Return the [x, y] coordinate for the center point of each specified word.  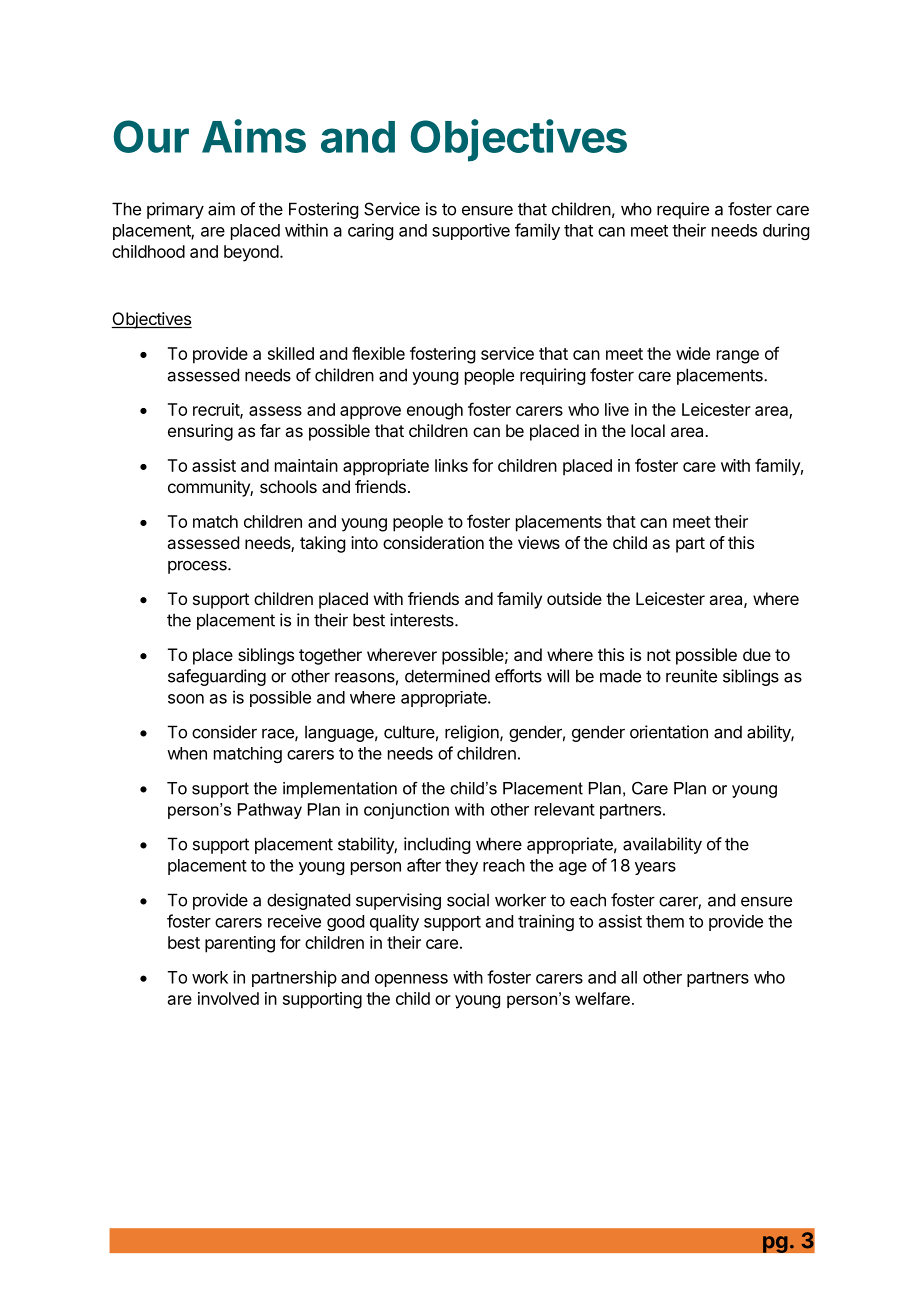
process [198, 567]
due [757, 654]
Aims [254, 136]
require [683, 210]
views [539, 542]
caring [370, 231]
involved [228, 998]
